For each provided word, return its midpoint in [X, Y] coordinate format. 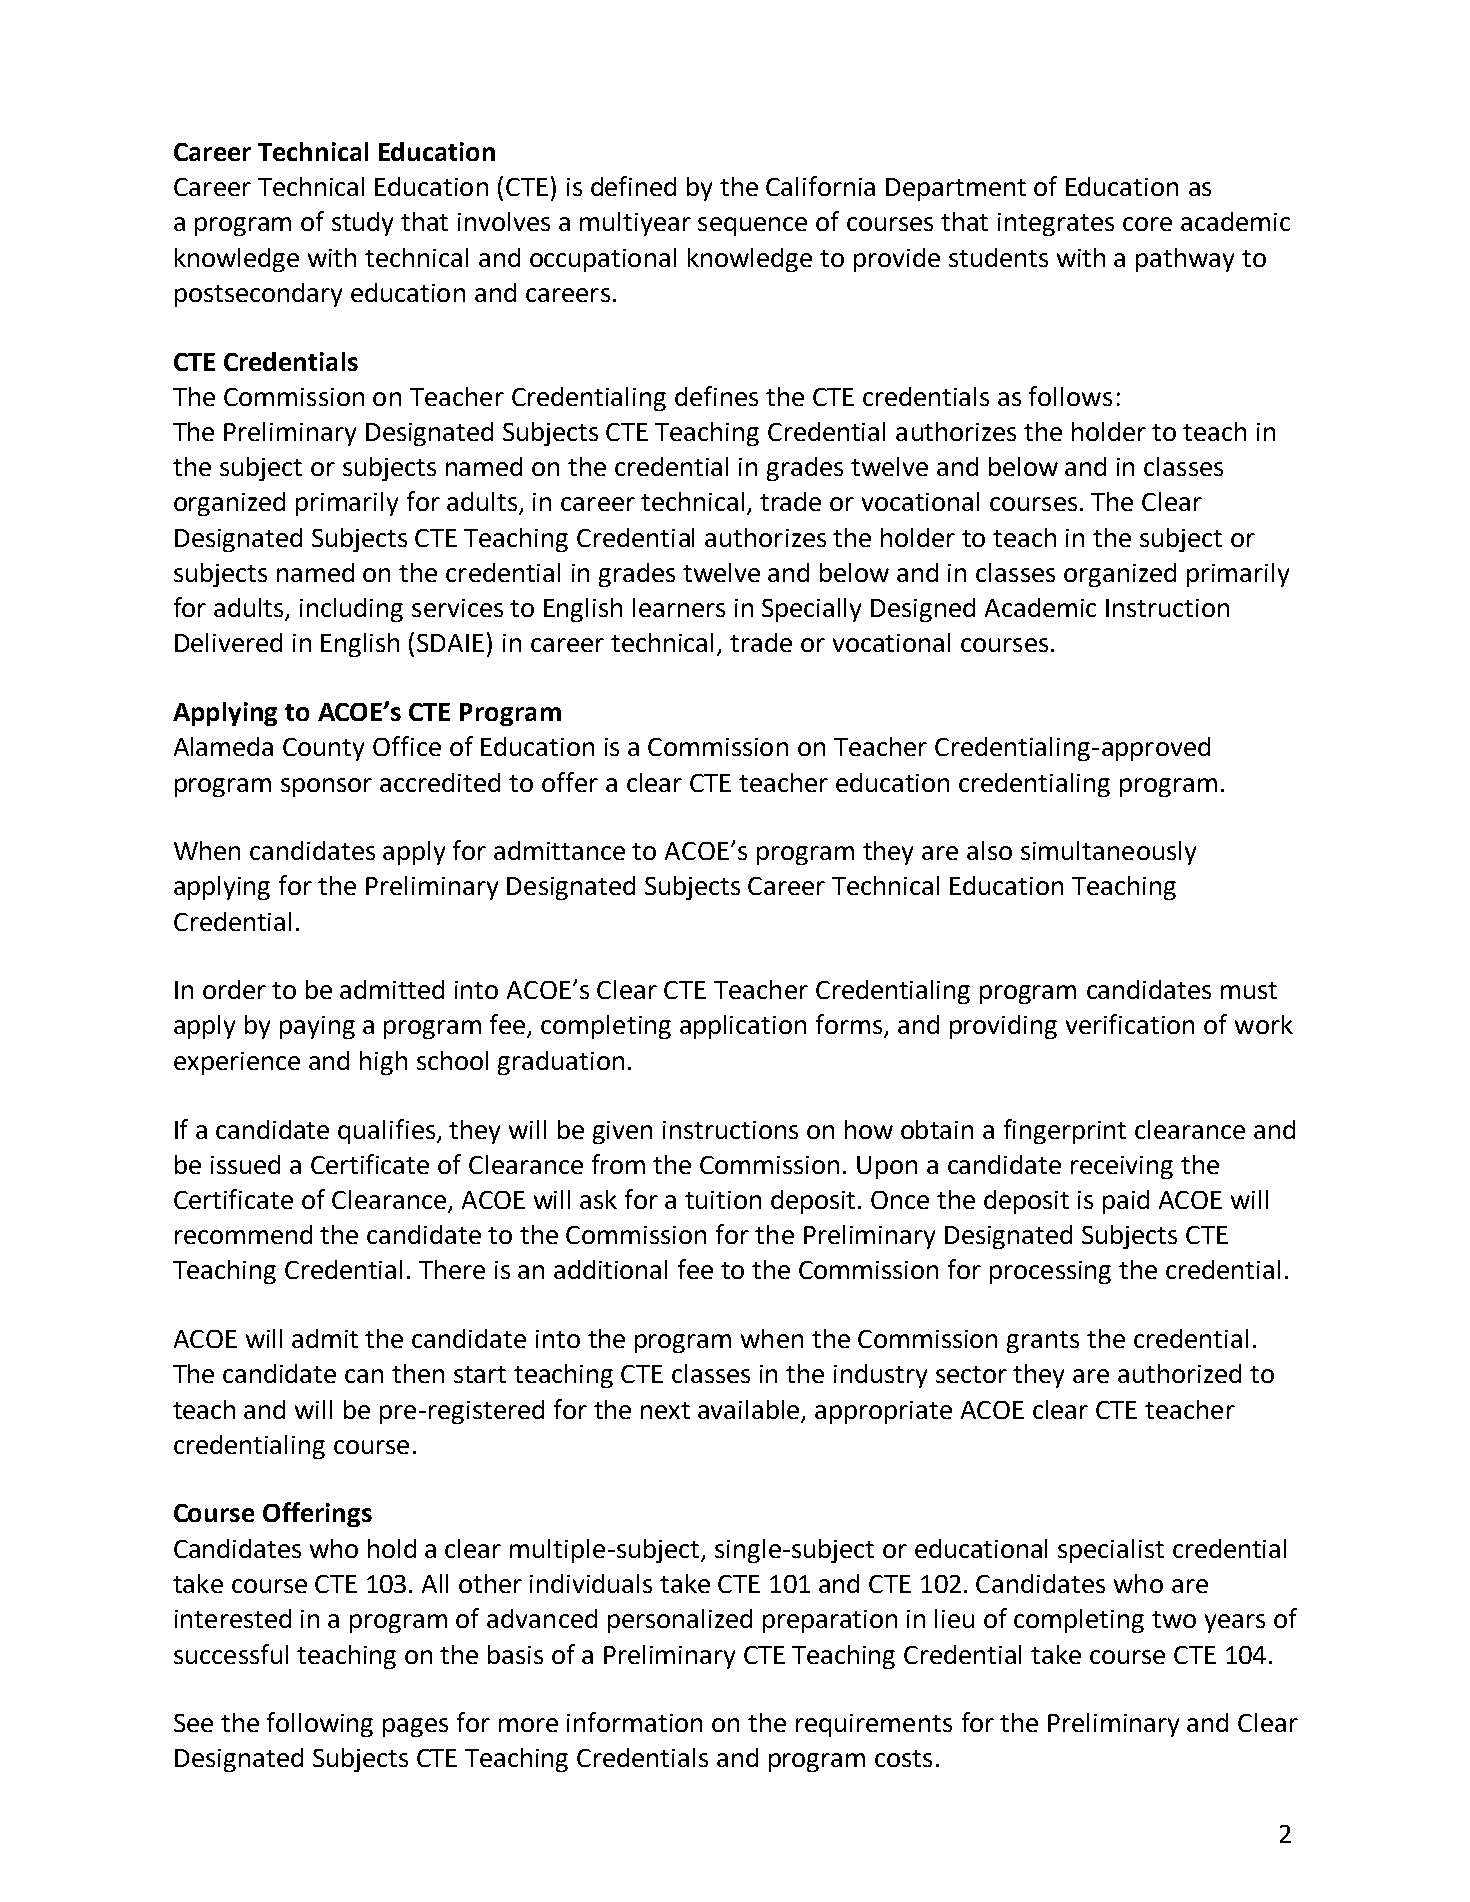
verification [1130, 1024]
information [634, 1722]
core [1147, 224]
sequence [752, 226]
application [743, 1027]
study [362, 224]
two [1174, 1619]
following [320, 1724]
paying [317, 1027]
